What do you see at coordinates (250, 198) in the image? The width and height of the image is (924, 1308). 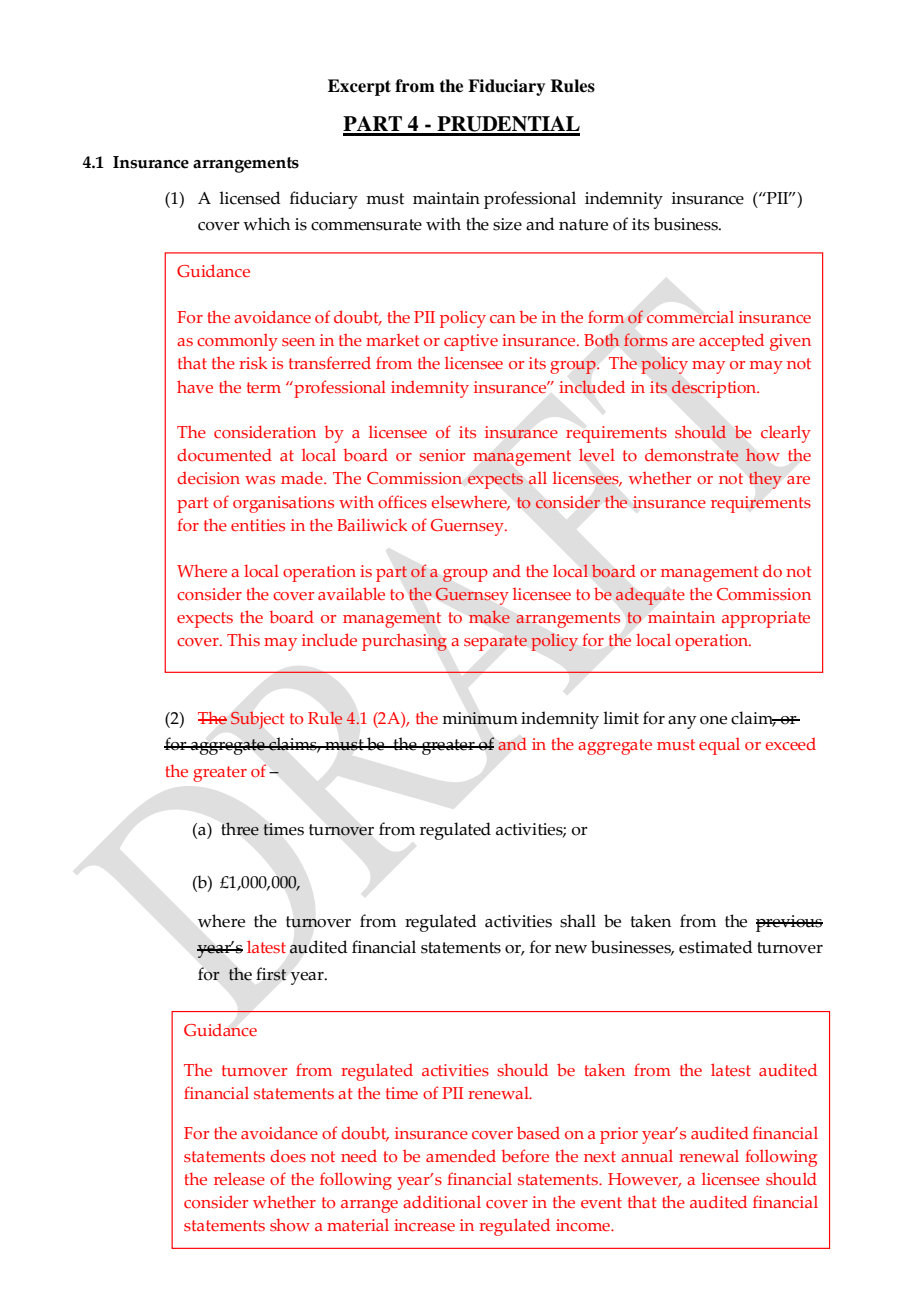 I see `licensed` at bounding box center [250, 198].
